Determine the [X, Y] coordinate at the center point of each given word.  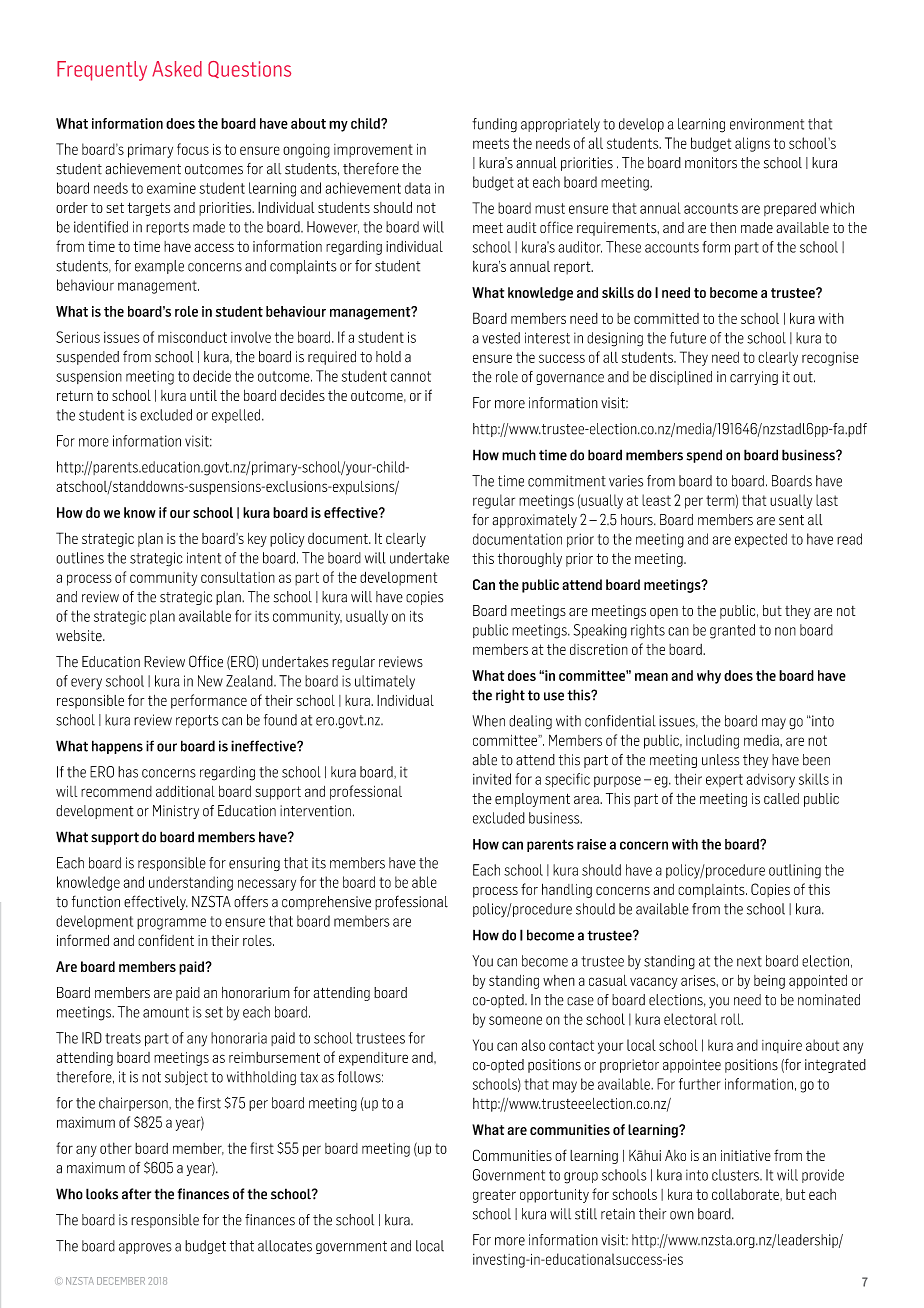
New [210, 681]
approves [145, 1248]
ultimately [385, 682]
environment [767, 124]
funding [494, 125]
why [709, 677]
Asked [177, 69]
